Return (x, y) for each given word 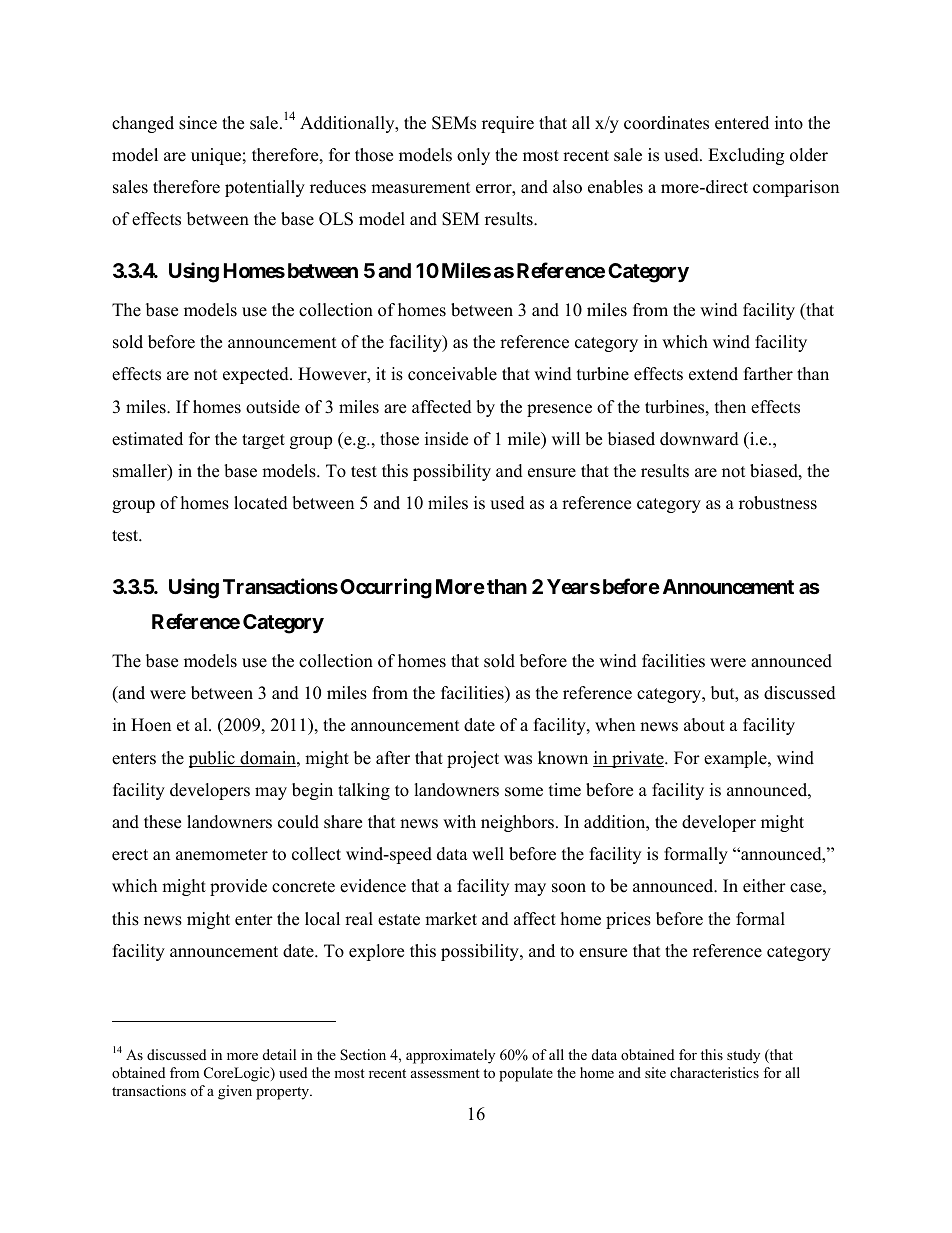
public (213, 759)
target (263, 441)
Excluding (746, 156)
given (235, 1092)
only (473, 156)
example (736, 759)
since (198, 123)
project (473, 759)
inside (446, 439)
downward (699, 439)
